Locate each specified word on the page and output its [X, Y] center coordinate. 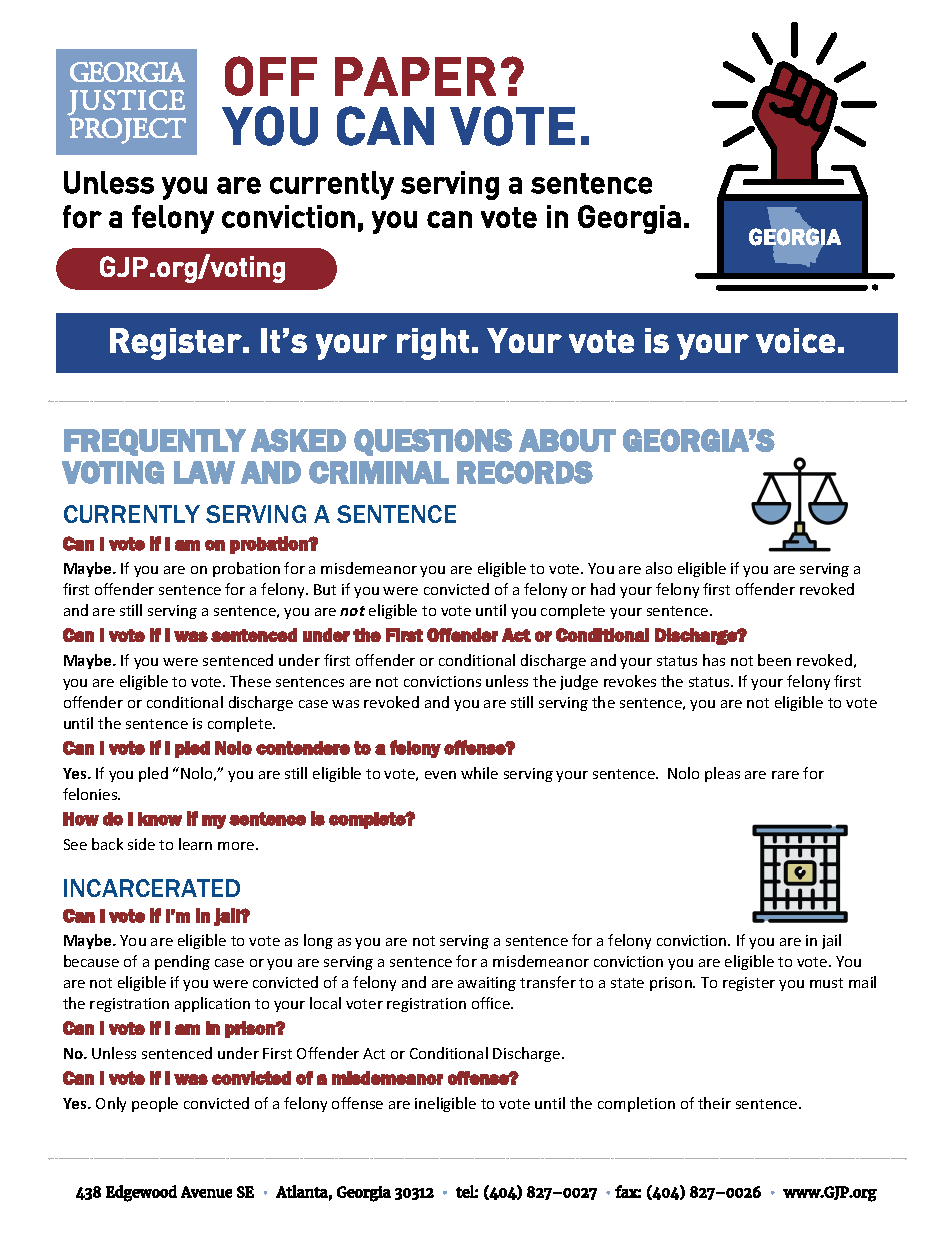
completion [636, 1104]
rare [785, 775]
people [155, 1104]
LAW [204, 472]
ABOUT [567, 440]
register [749, 984]
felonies [91, 794]
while [479, 773]
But [325, 589]
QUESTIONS [433, 442]
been [774, 660]
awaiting [487, 984]
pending [182, 962]
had [603, 589]
